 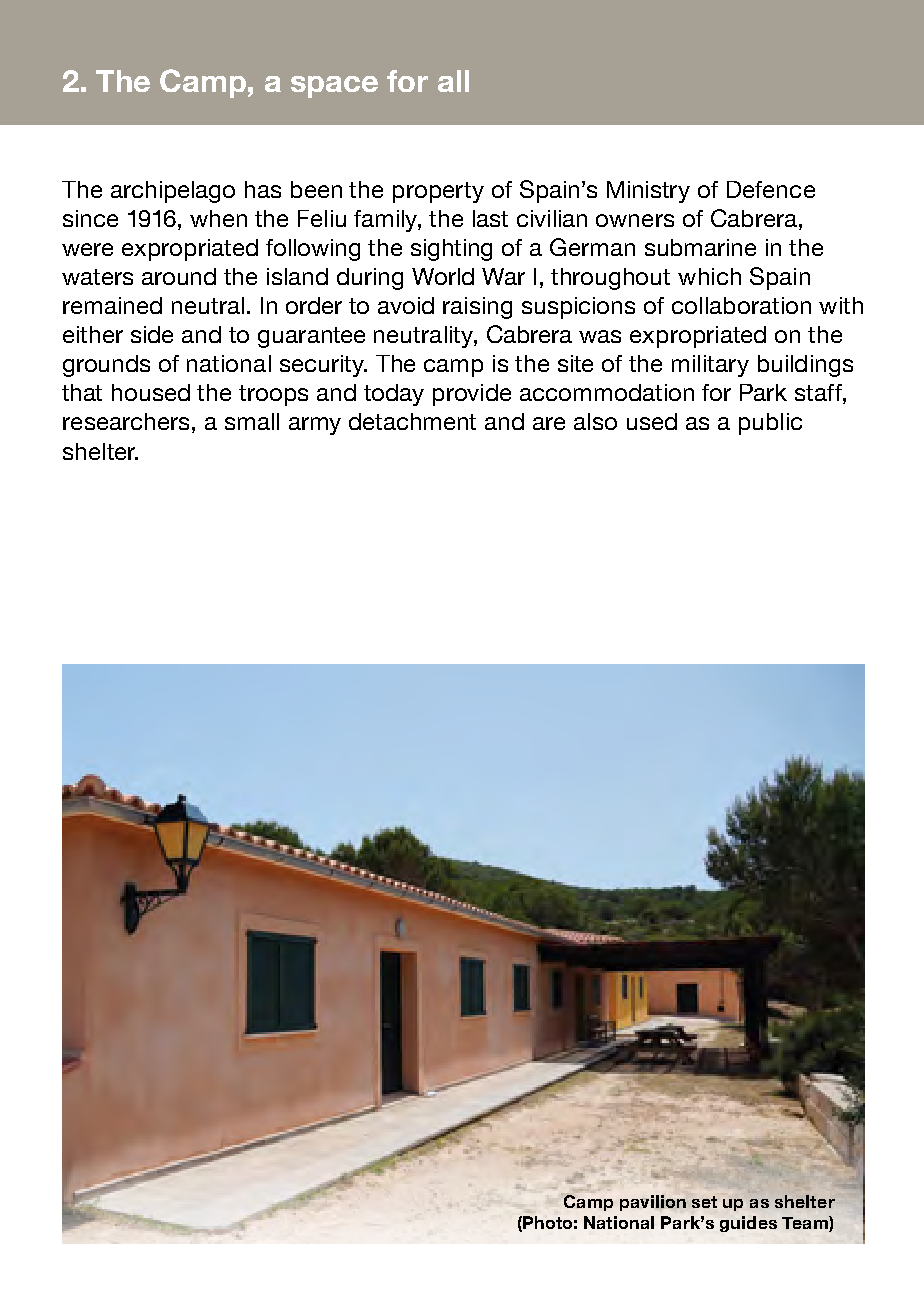 What do you see at coordinates (704, 1202) in the screenshot?
I see `set` at bounding box center [704, 1202].
